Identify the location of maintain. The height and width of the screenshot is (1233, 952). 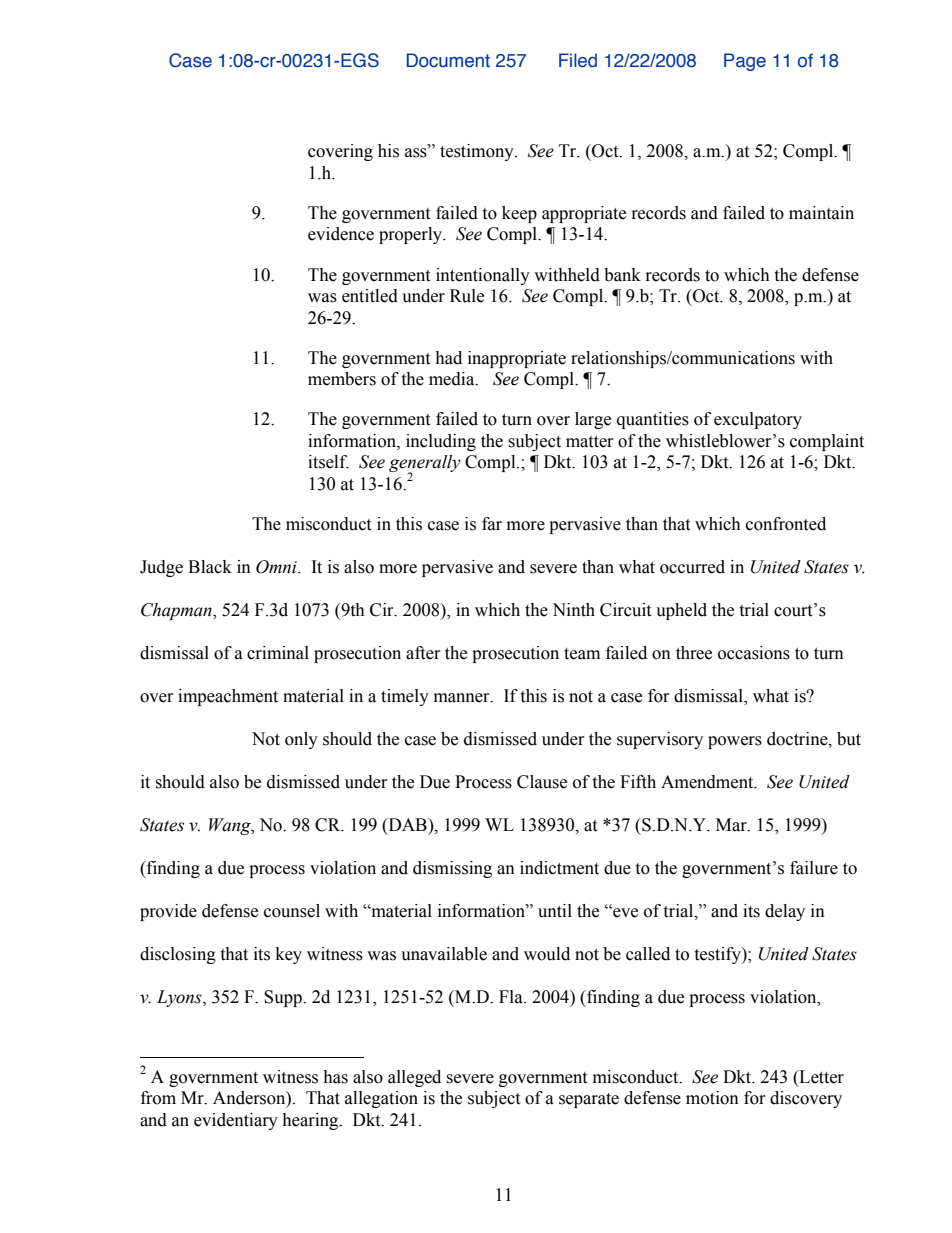
(821, 213).
